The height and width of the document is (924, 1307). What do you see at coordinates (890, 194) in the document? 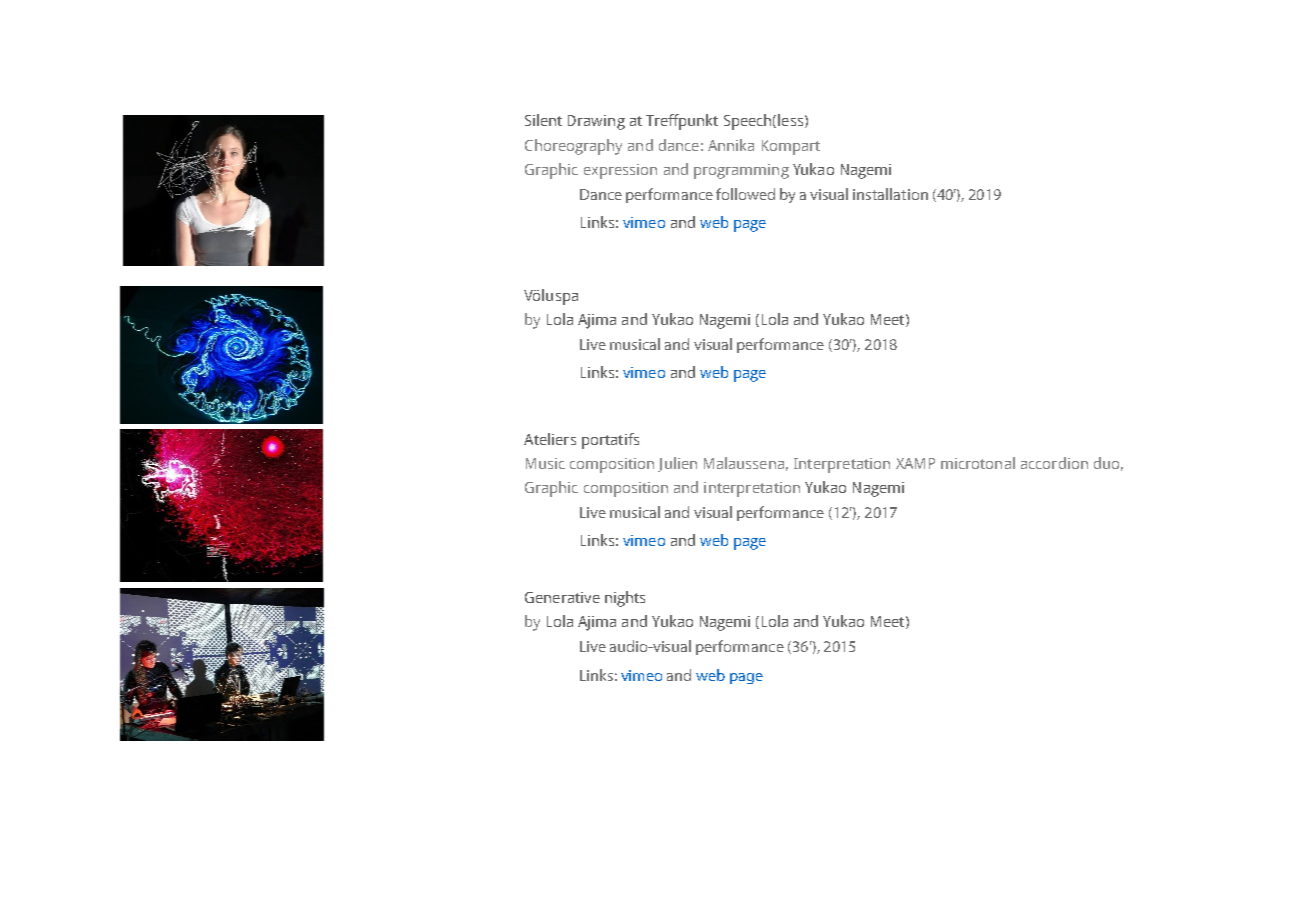
I see `installation` at bounding box center [890, 194].
